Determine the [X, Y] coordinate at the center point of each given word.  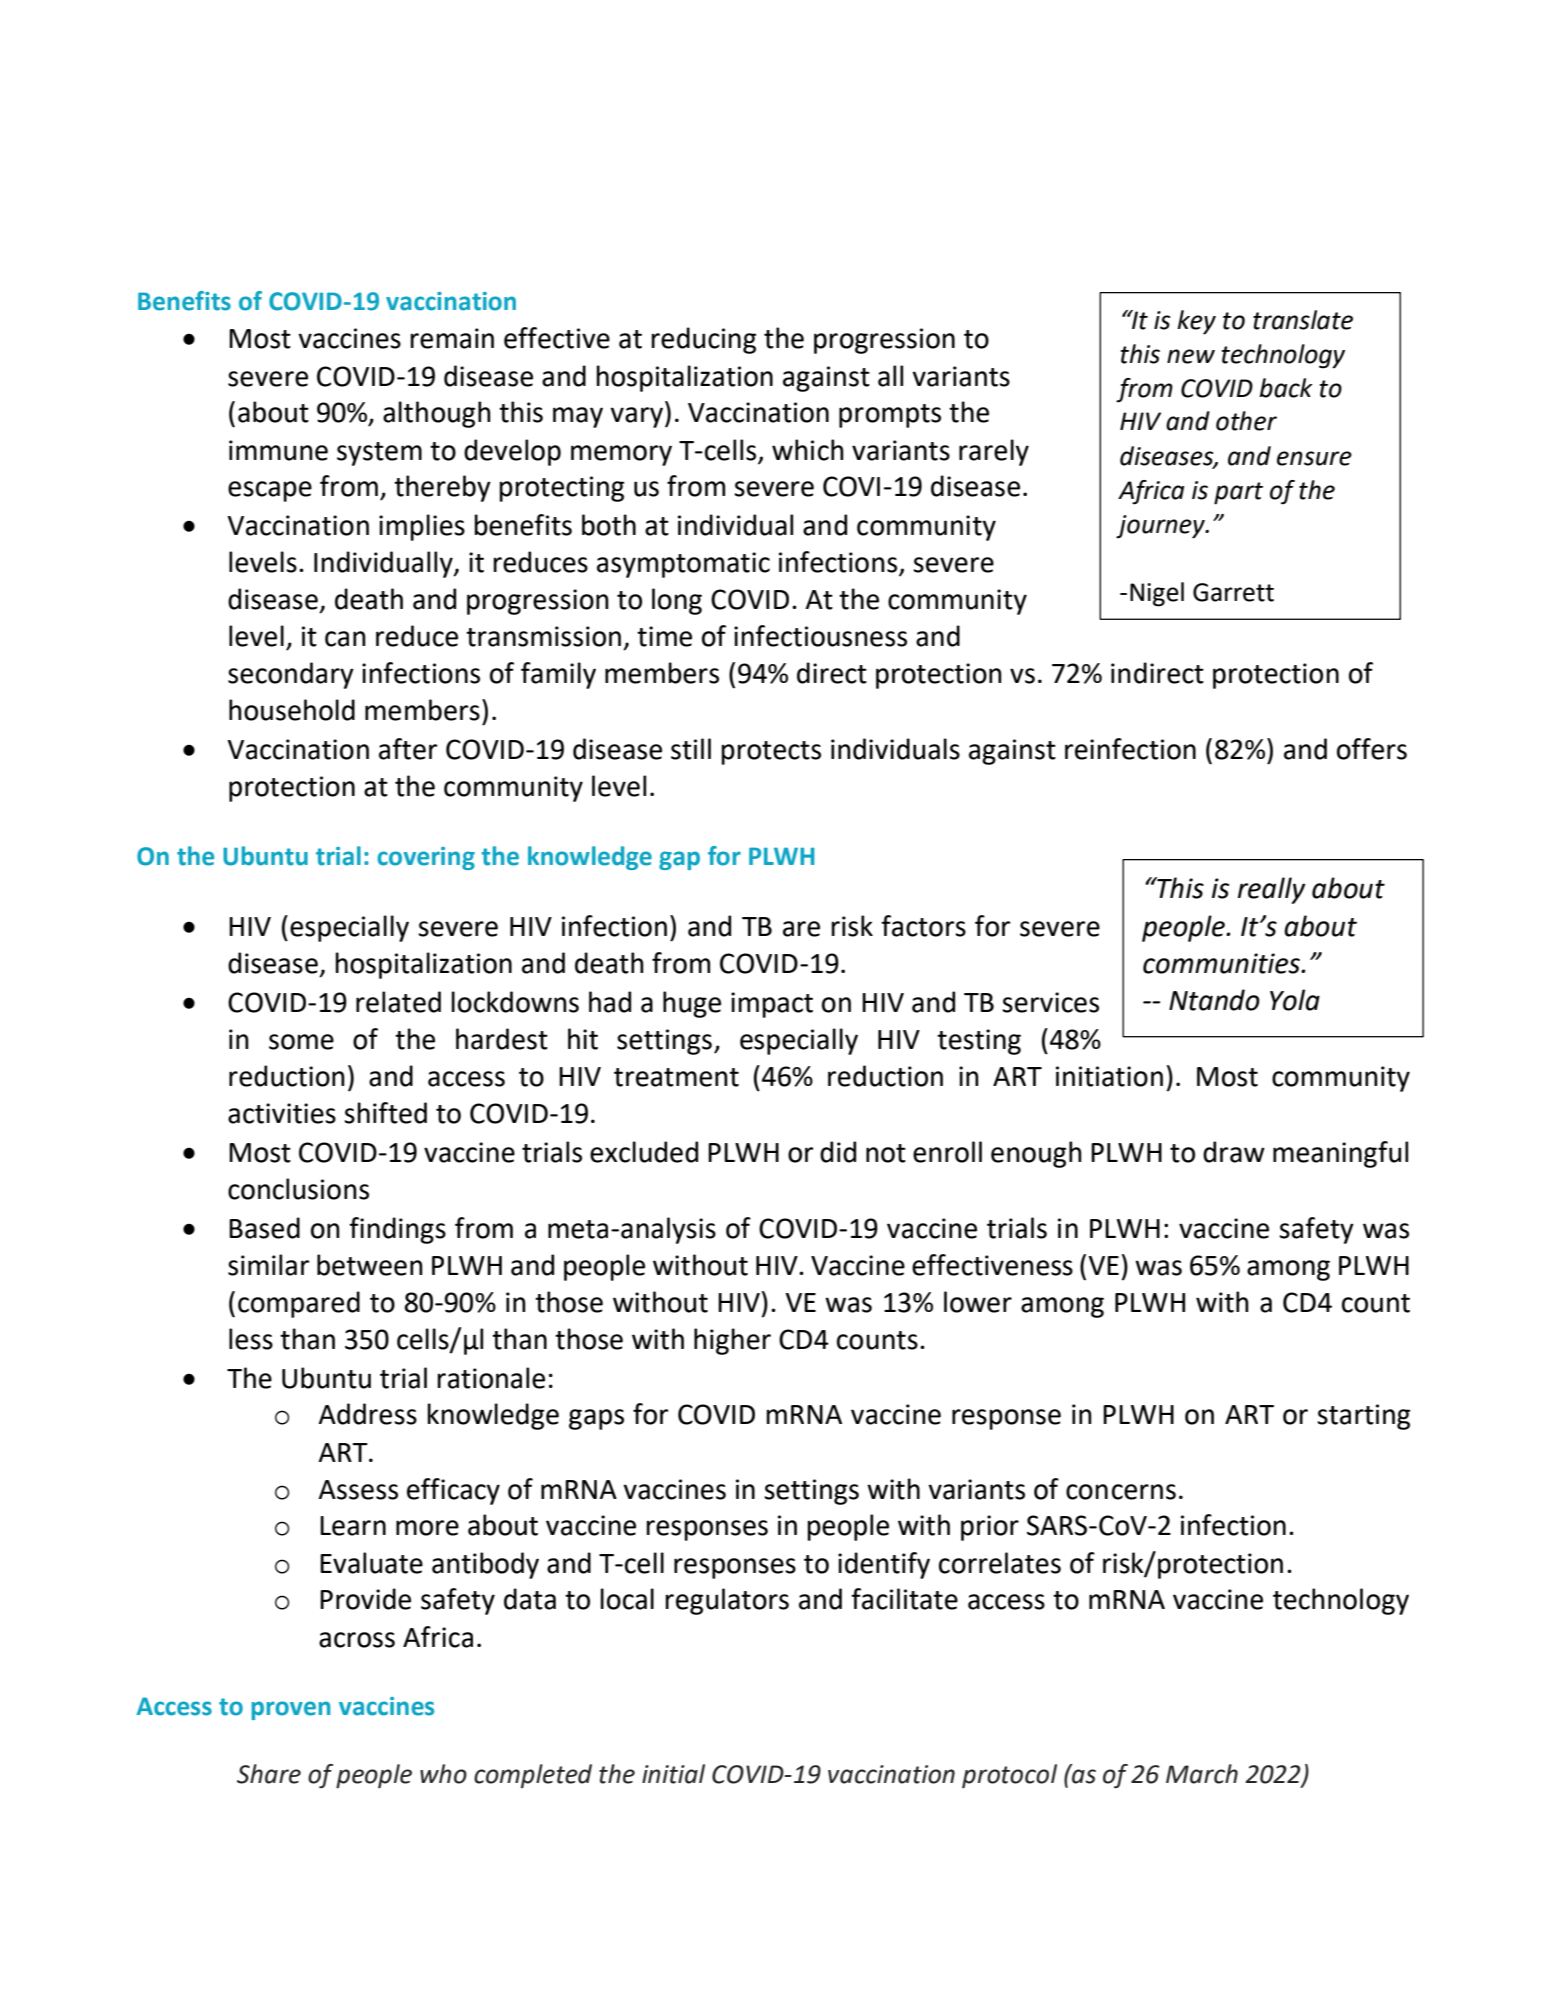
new [1191, 356]
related [398, 1002]
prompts [890, 416]
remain [452, 338]
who [443, 1774]
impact [772, 1005]
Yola [1295, 1000]
